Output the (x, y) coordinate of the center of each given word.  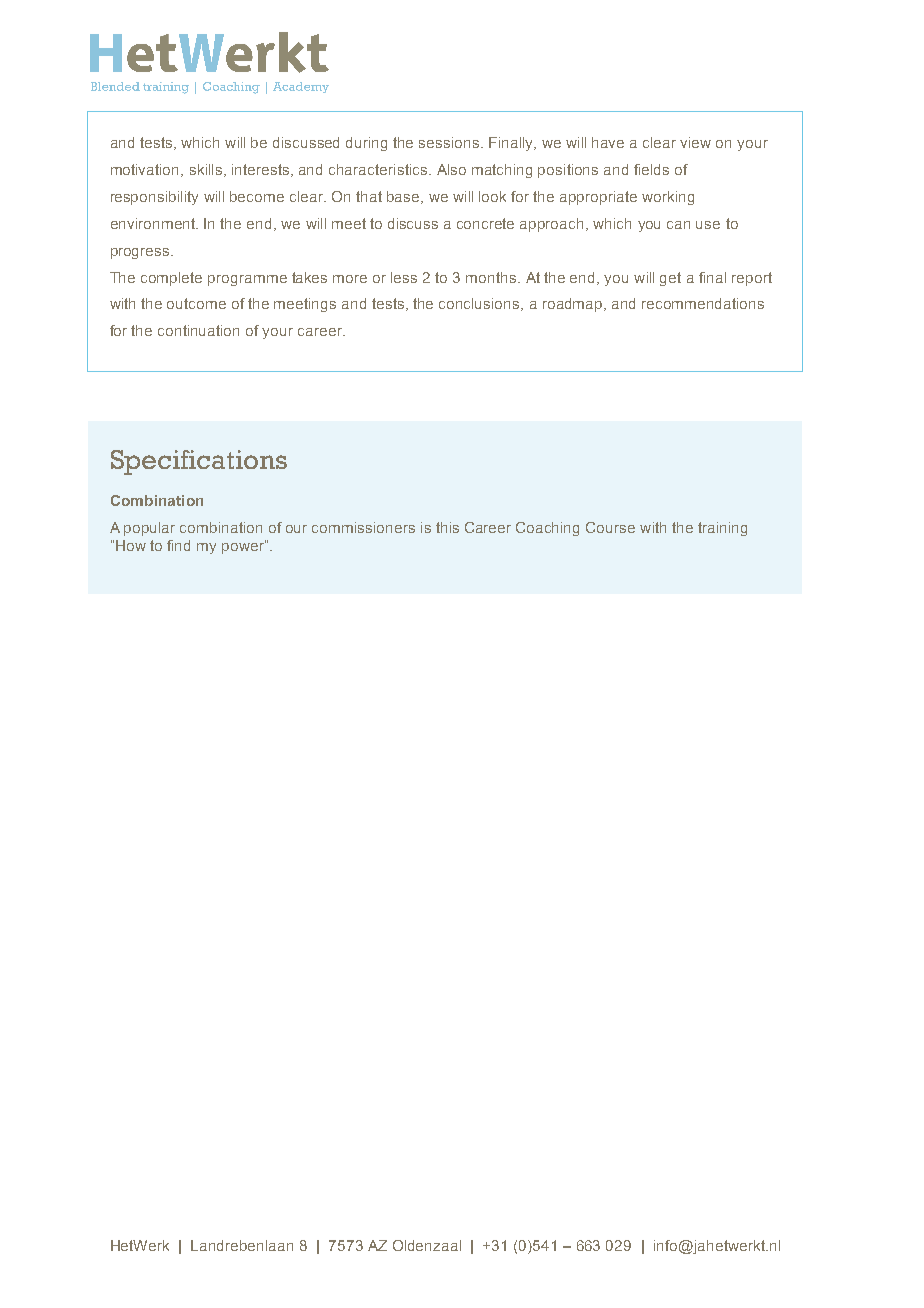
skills (206, 169)
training (722, 529)
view (695, 142)
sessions (450, 142)
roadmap (574, 305)
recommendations (703, 303)
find (178, 545)
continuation (198, 330)
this (447, 527)
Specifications (199, 462)
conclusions (480, 304)
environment (154, 223)
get (670, 279)
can (678, 225)
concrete (485, 223)
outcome (196, 303)
